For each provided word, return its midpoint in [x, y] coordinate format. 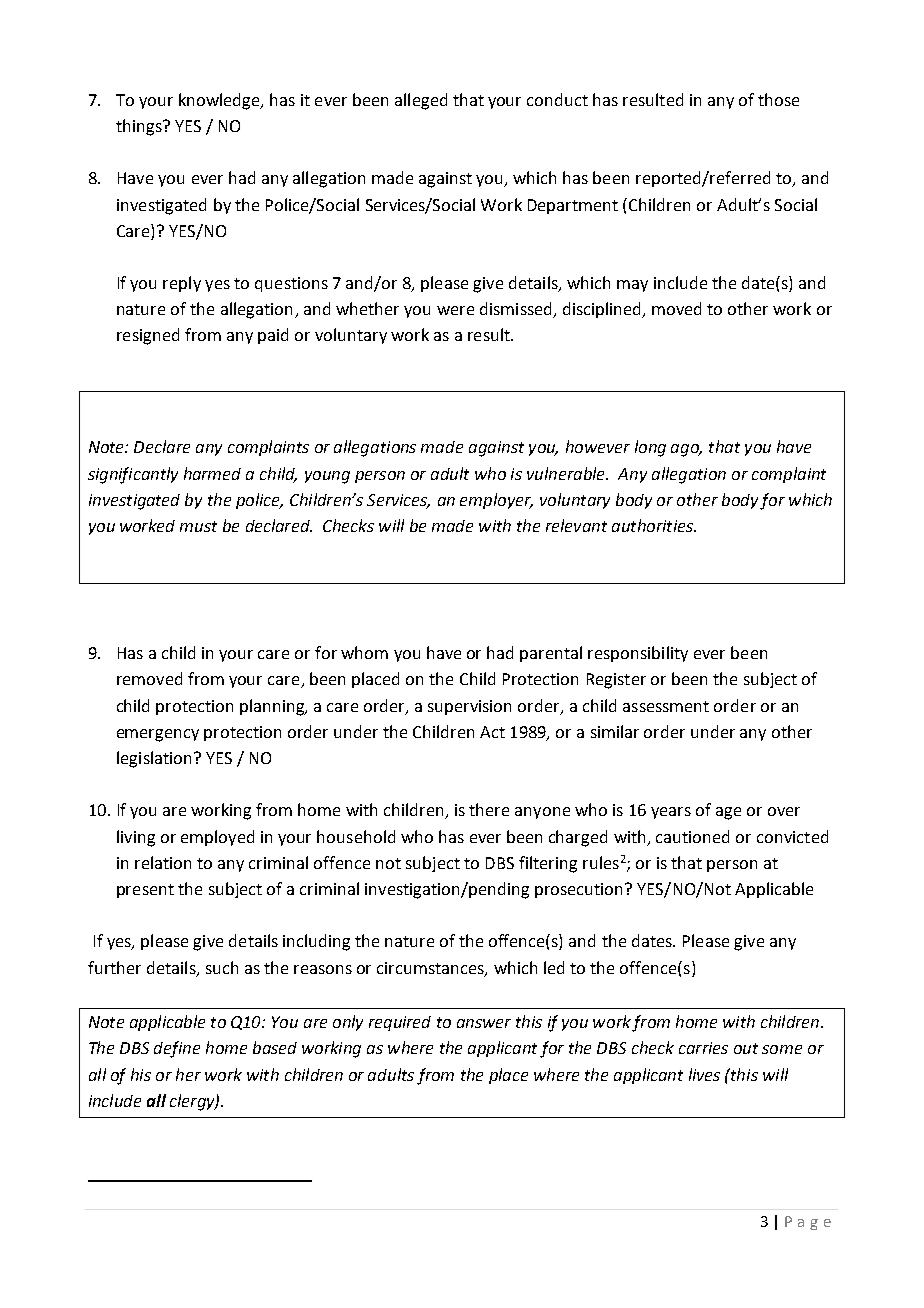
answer [484, 1023]
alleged [421, 101]
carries [703, 1048]
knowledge [220, 101]
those [778, 99]
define [177, 1049]
